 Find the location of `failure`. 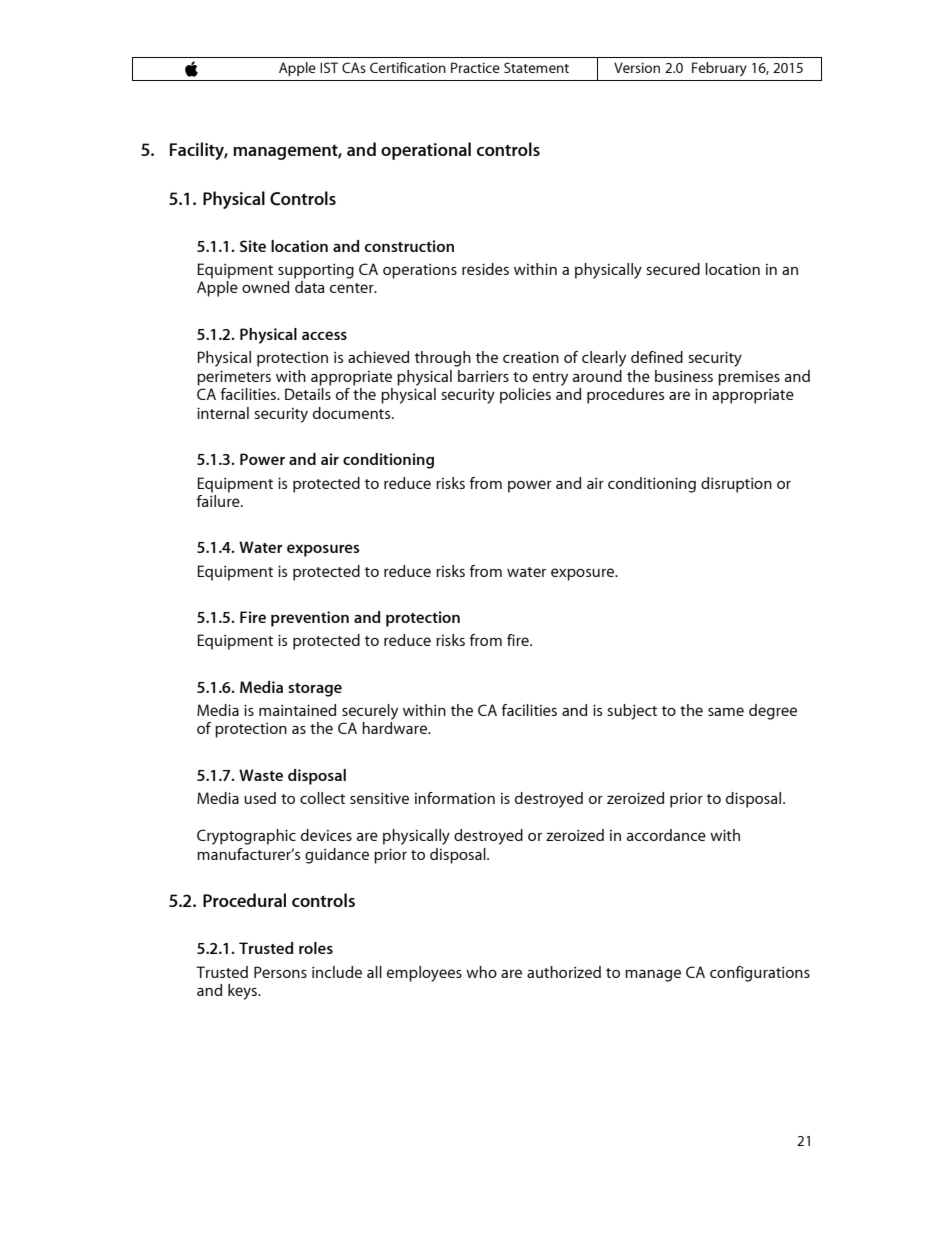

failure is located at coordinates (219, 499).
